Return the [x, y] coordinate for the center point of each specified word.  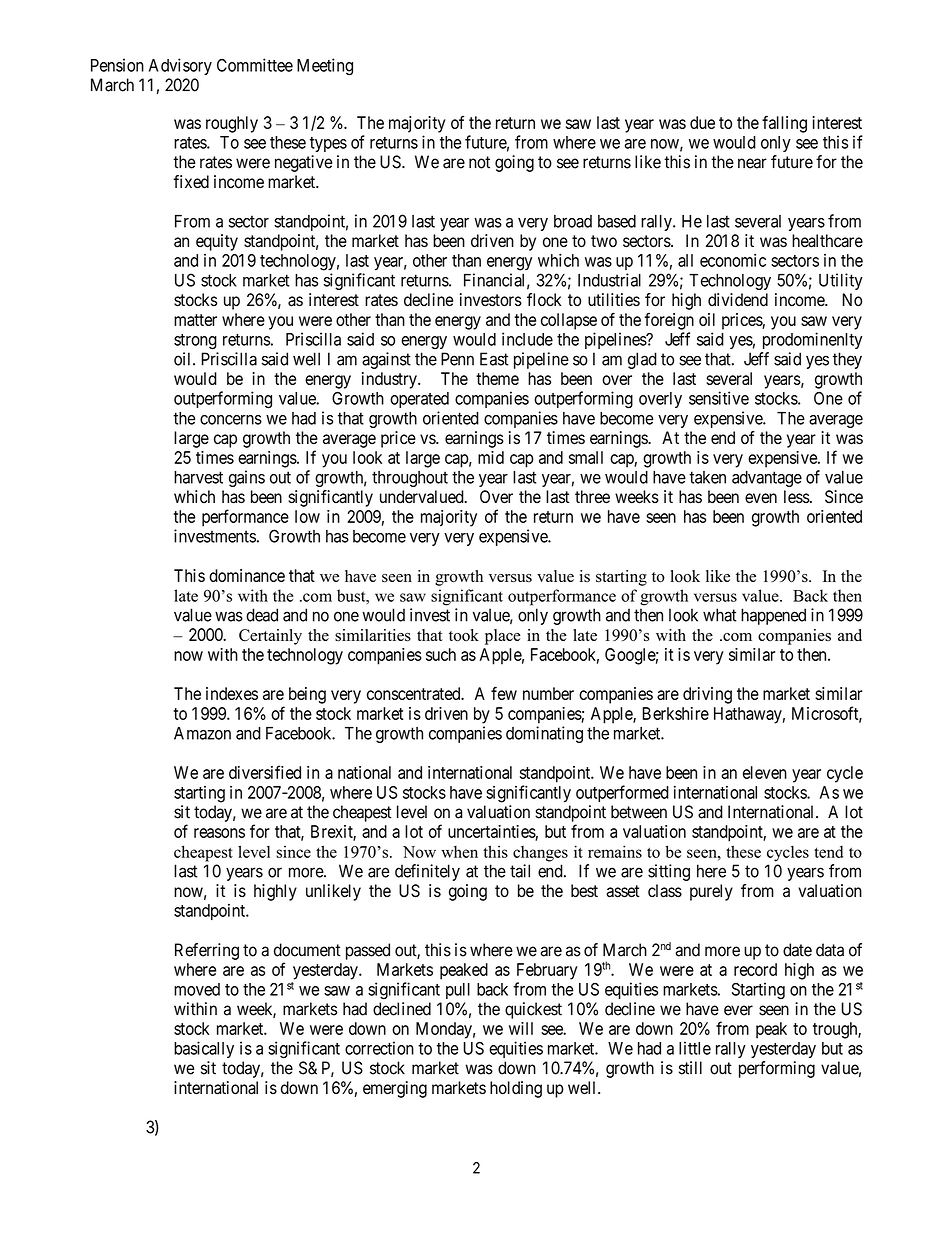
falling [784, 124]
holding [516, 1089]
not [479, 162]
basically [204, 1049]
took [464, 635]
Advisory [180, 66]
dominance [247, 575]
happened [773, 616]
